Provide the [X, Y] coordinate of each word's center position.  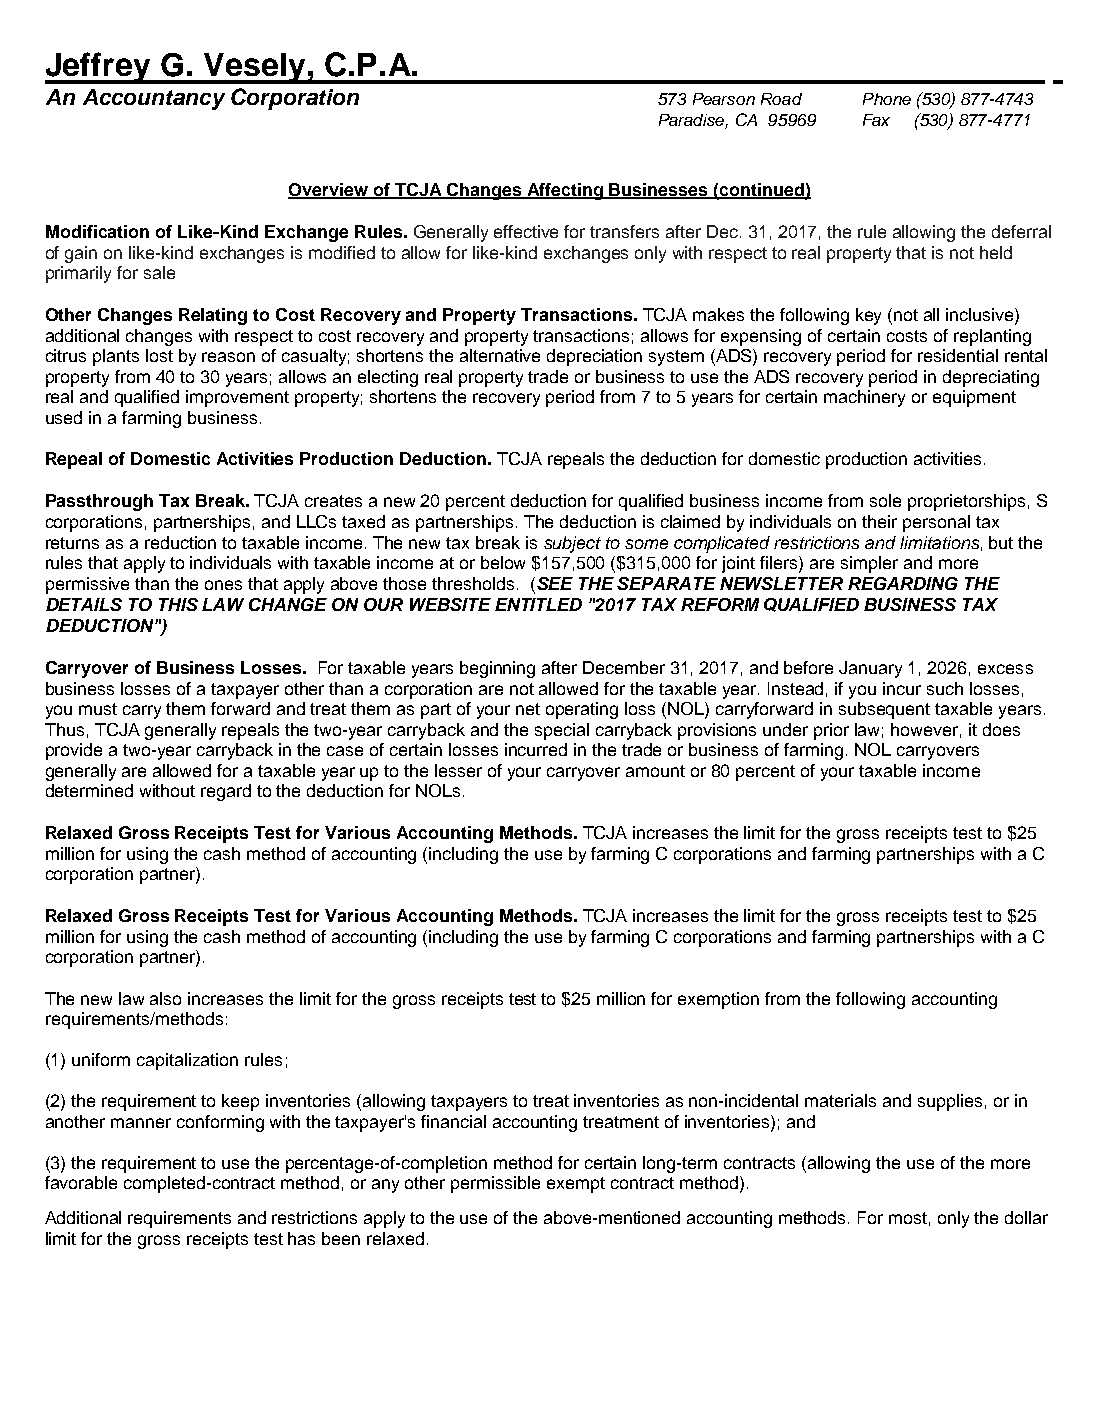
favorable [81, 1182]
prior [831, 731]
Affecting [565, 191]
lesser [458, 770]
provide [74, 751]
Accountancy [154, 99]
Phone [887, 99]
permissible [495, 1184]
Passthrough [99, 502]
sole [885, 500]
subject [572, 544]
